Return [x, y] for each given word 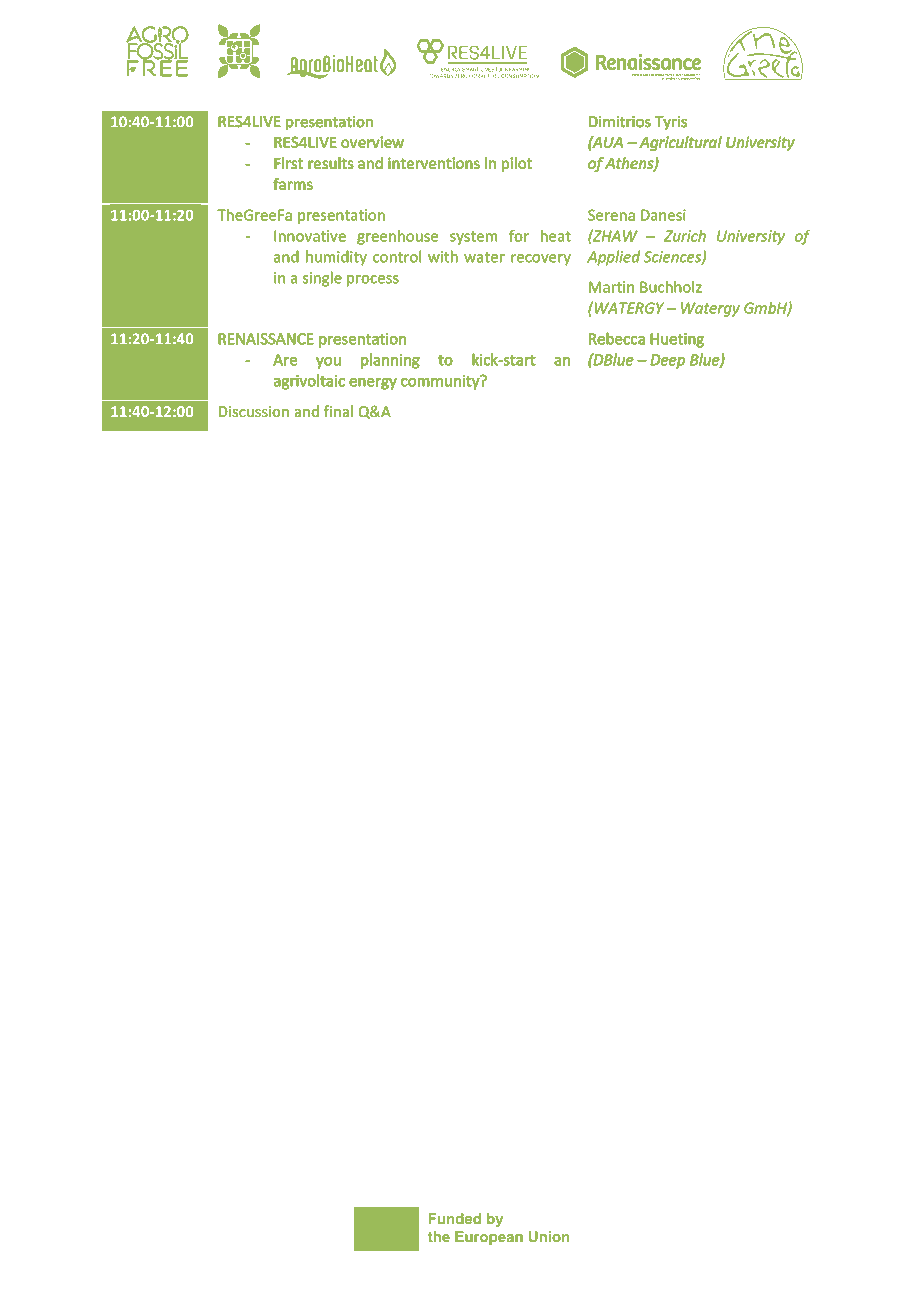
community [441, 382]
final [338, 411]
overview [372, 142]
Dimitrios [620, 121]
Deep [668, 361]
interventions [434, 163]
